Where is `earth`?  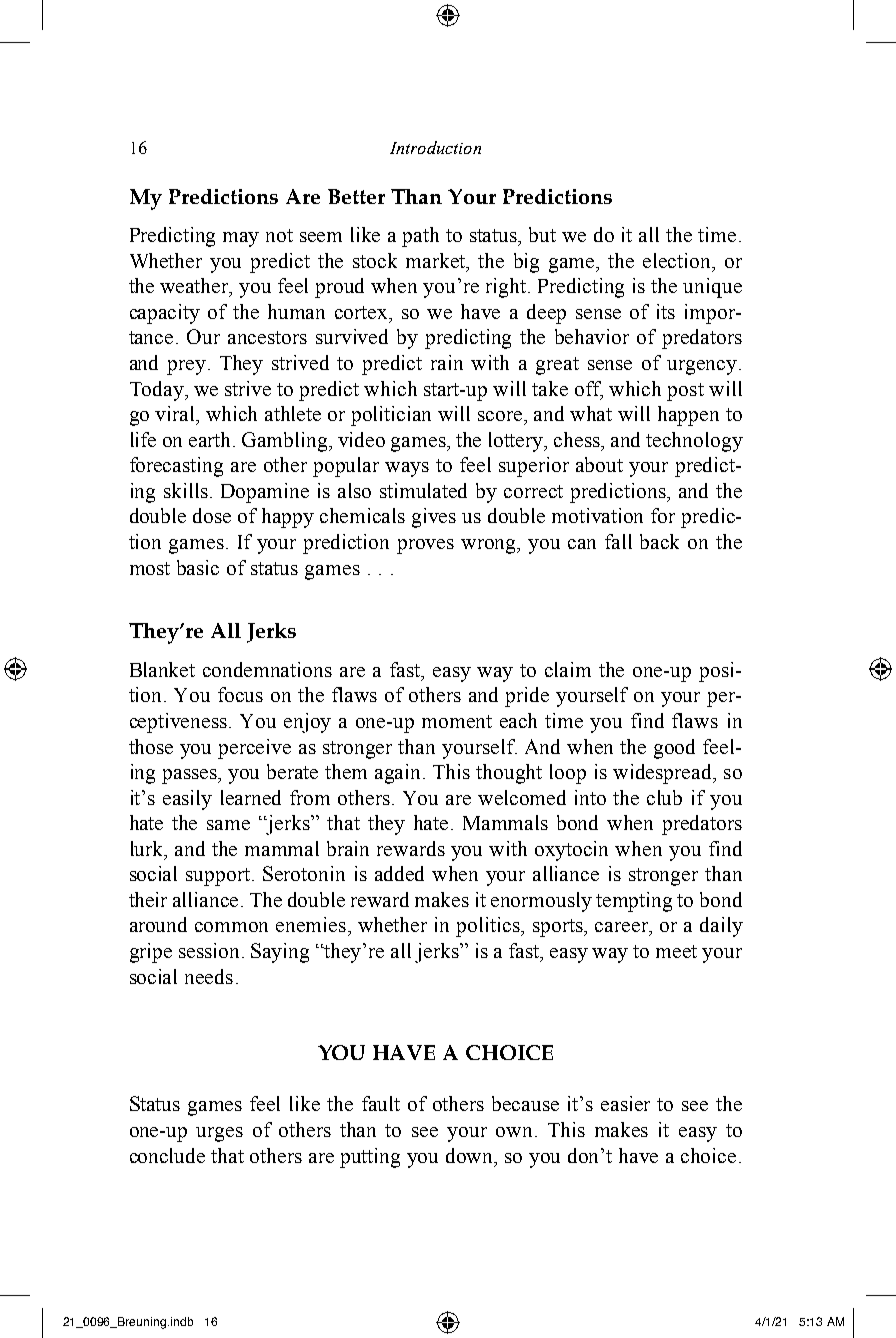 earth is located at coordinates (211, 439).
